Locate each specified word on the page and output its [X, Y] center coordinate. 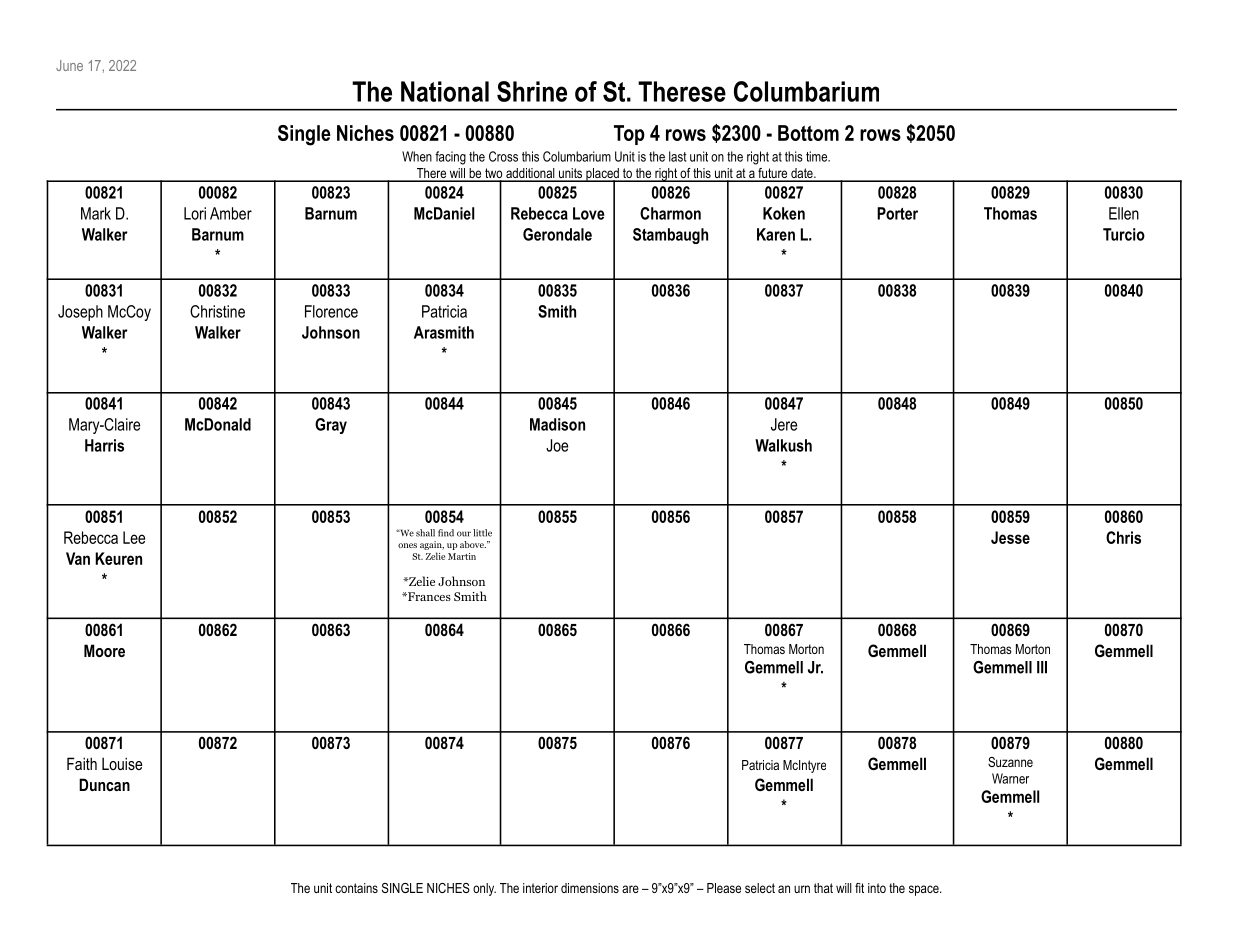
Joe [557, 445]
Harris [104, 445]
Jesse [1010, 537]
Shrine [532, 91]
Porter [897, 213]
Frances [428, 596]
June [69, 65]
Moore [104, 650]
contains [356, 888]
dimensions [590, 888]
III [1042, 667]
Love [589, 213]
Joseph [80, 313]
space [925, 890]
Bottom [808, 133]
